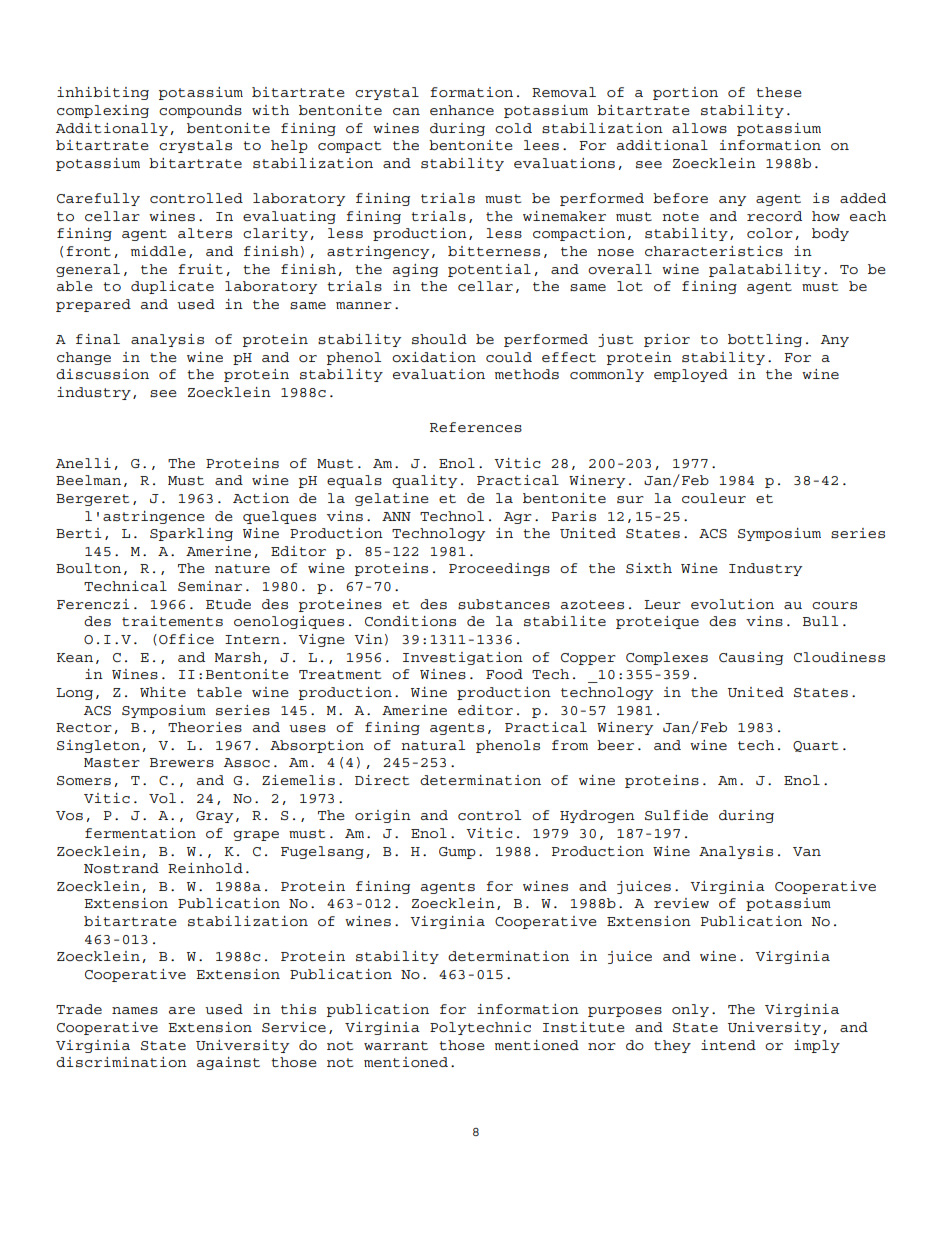  I want to click on Quart, so click(815, 746).
